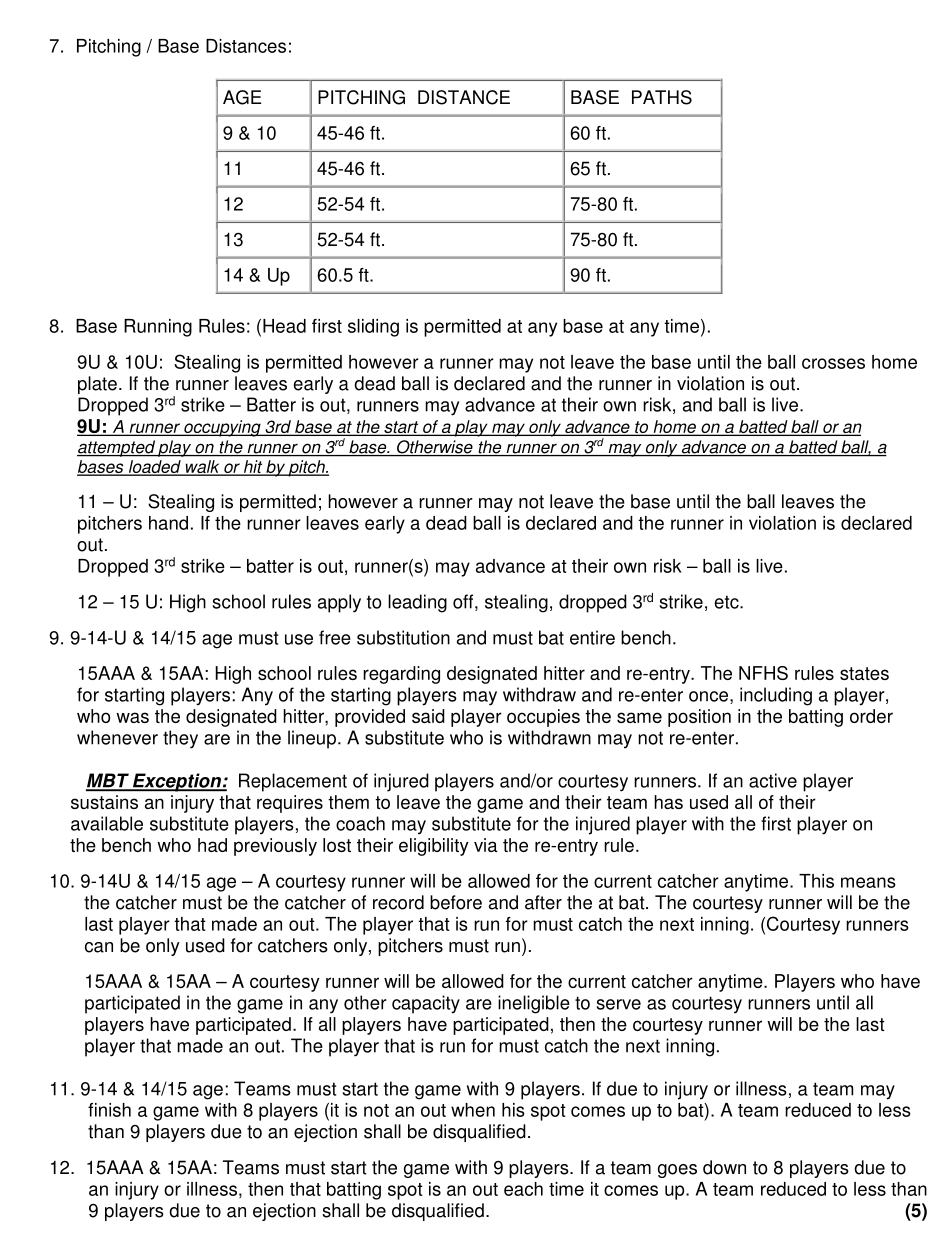  Describe the element at coordinates (109, 1110) in the screenshot. I see `finish` at that location.
